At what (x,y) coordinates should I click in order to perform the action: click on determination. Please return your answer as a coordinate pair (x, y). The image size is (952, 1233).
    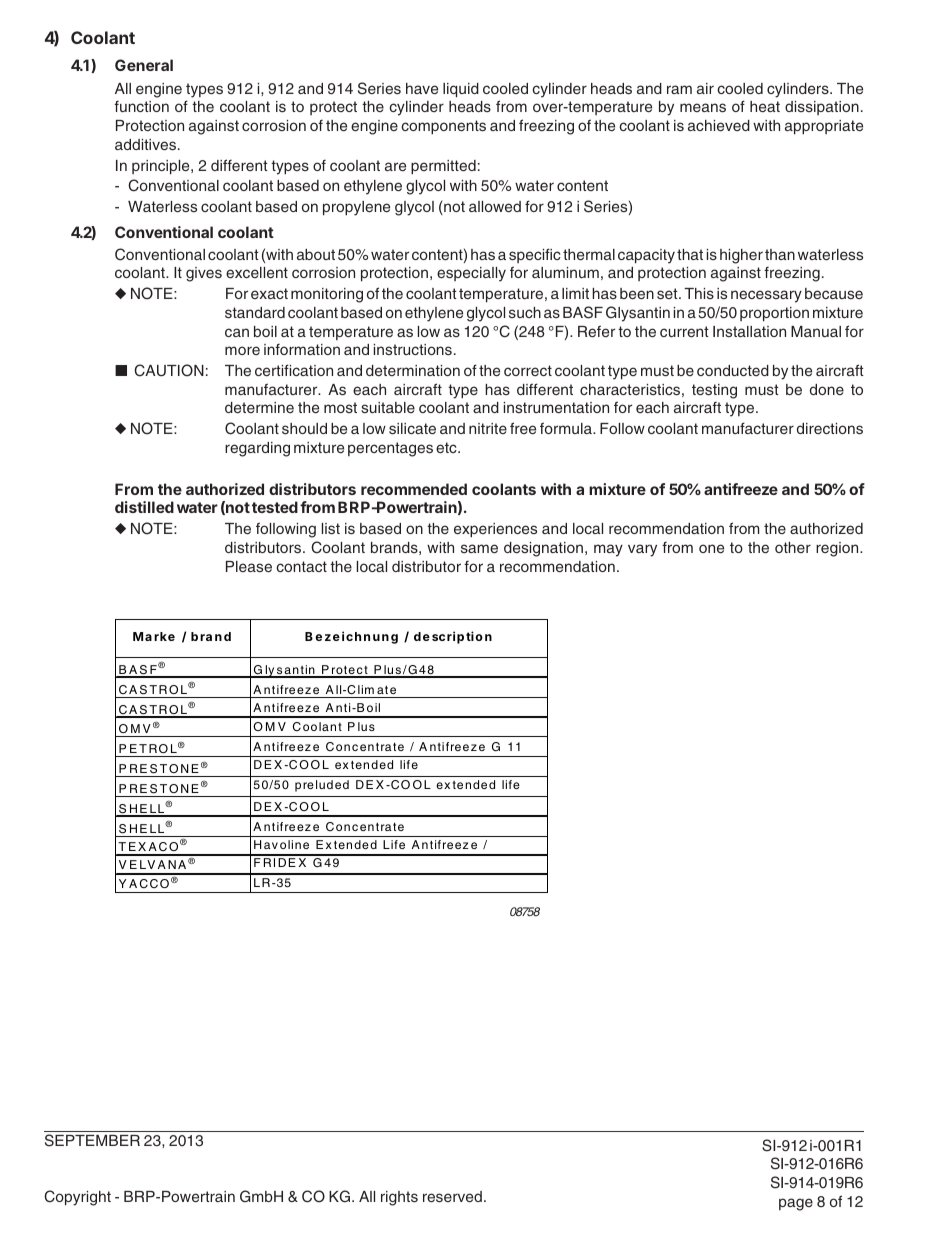
    Looking at the image, I should click on (413, 370).
